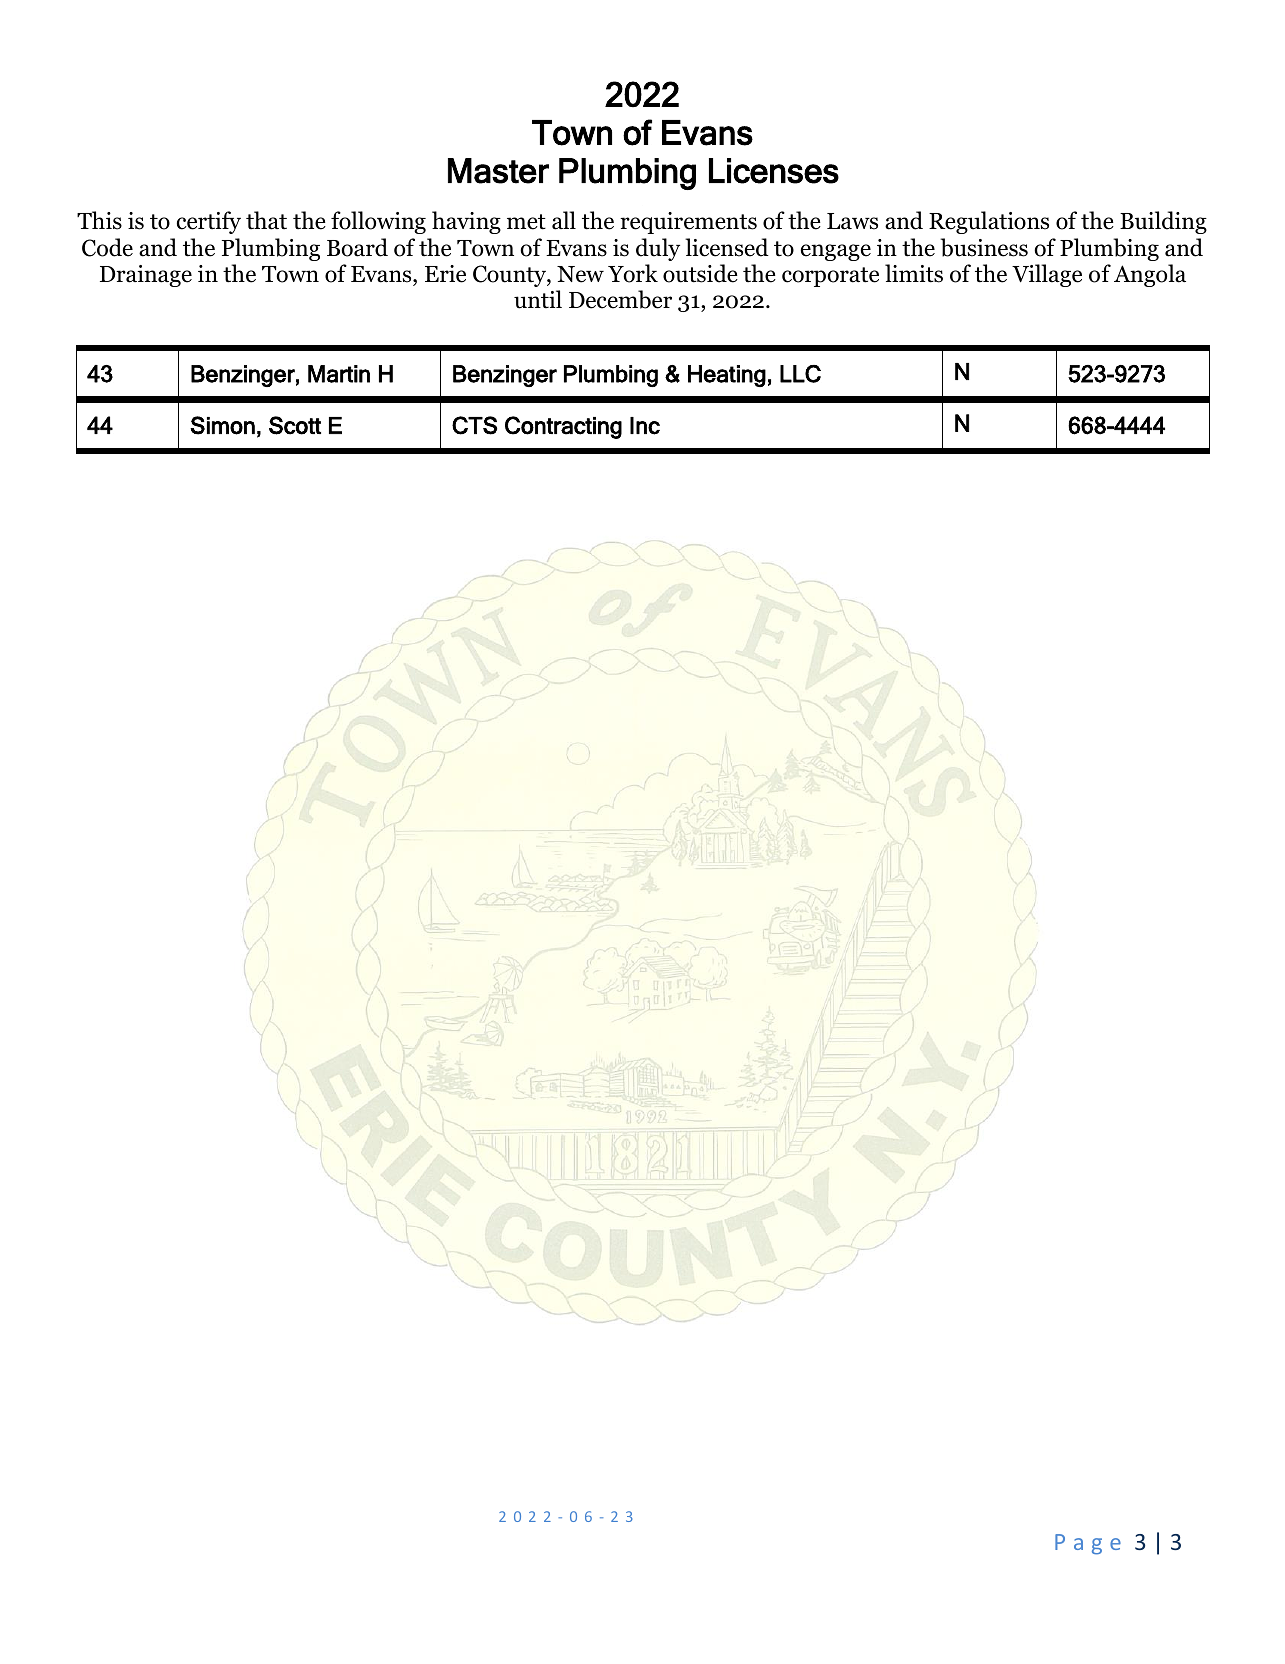 The image size is (1285, 1664). I want to click on Heating, so click(727, 376).
